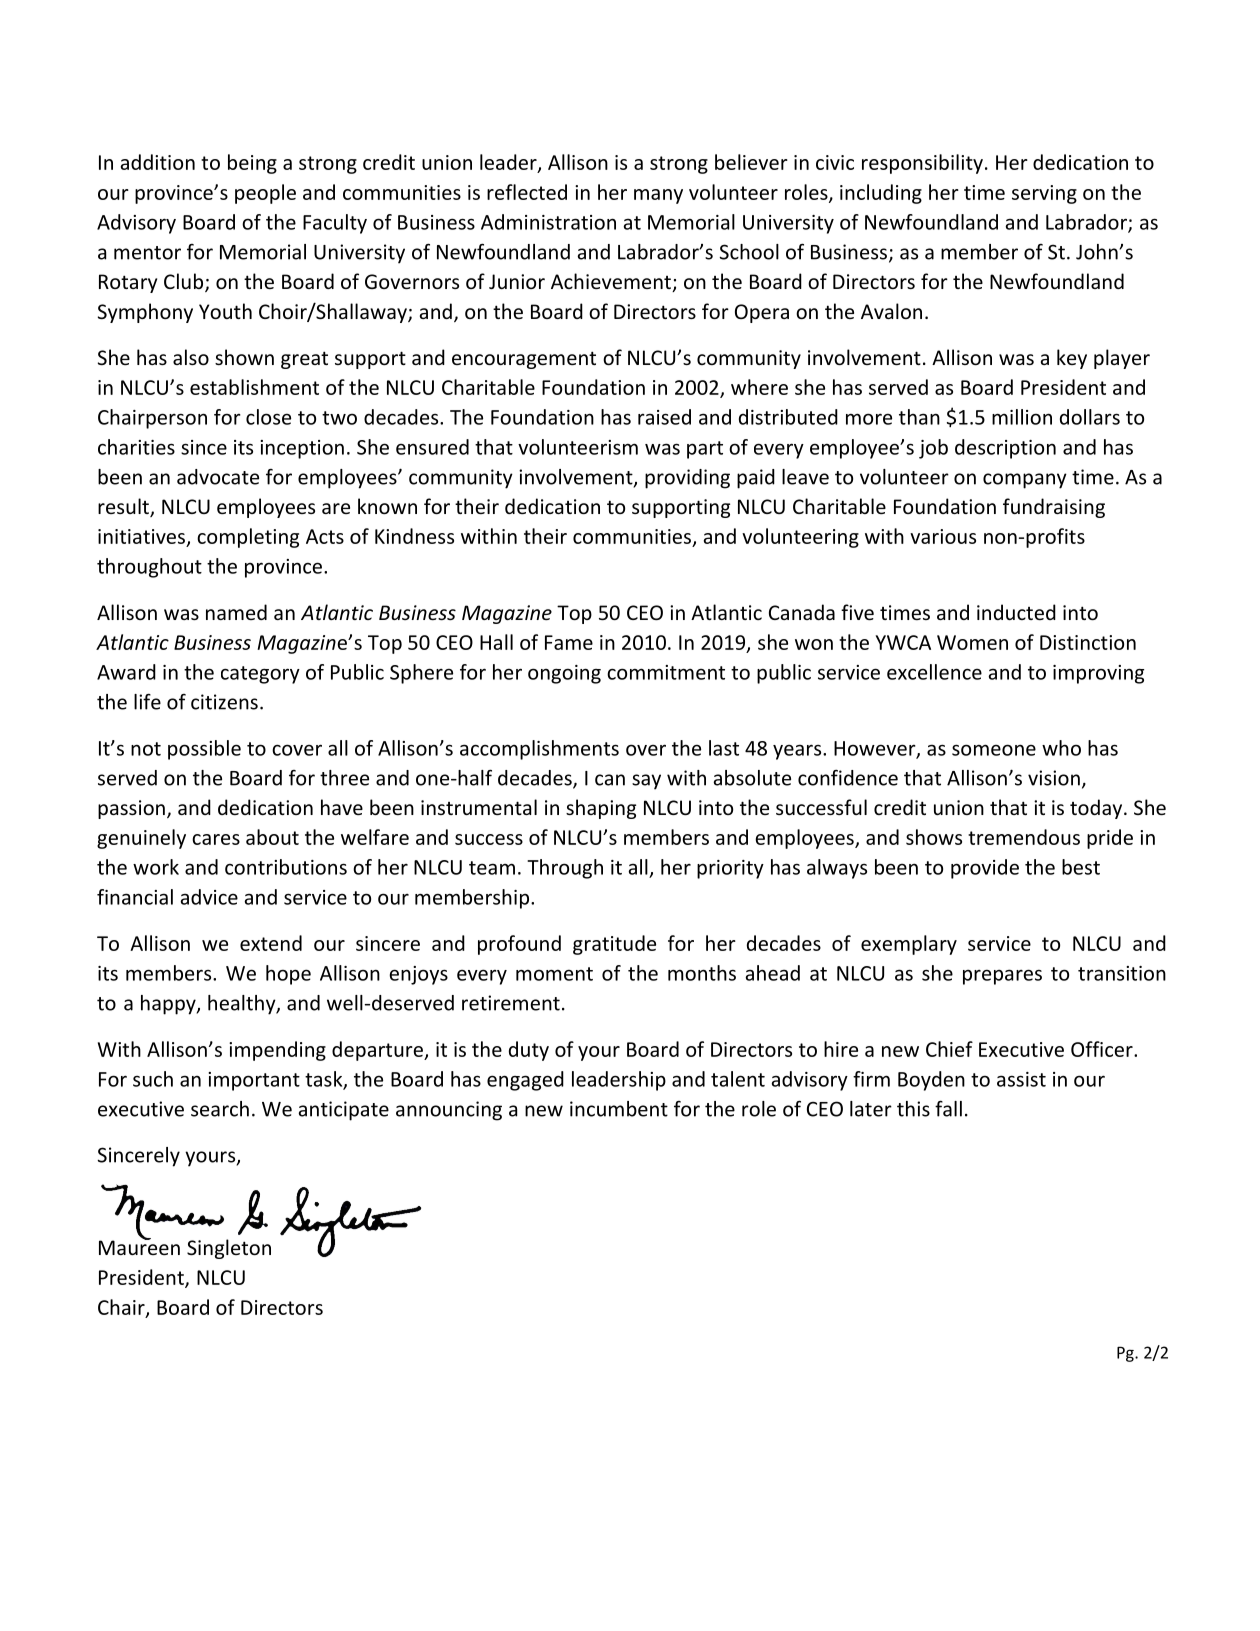  Describe the element at coordinates (265, 194) in the screenshot. I see `people` at that location.
